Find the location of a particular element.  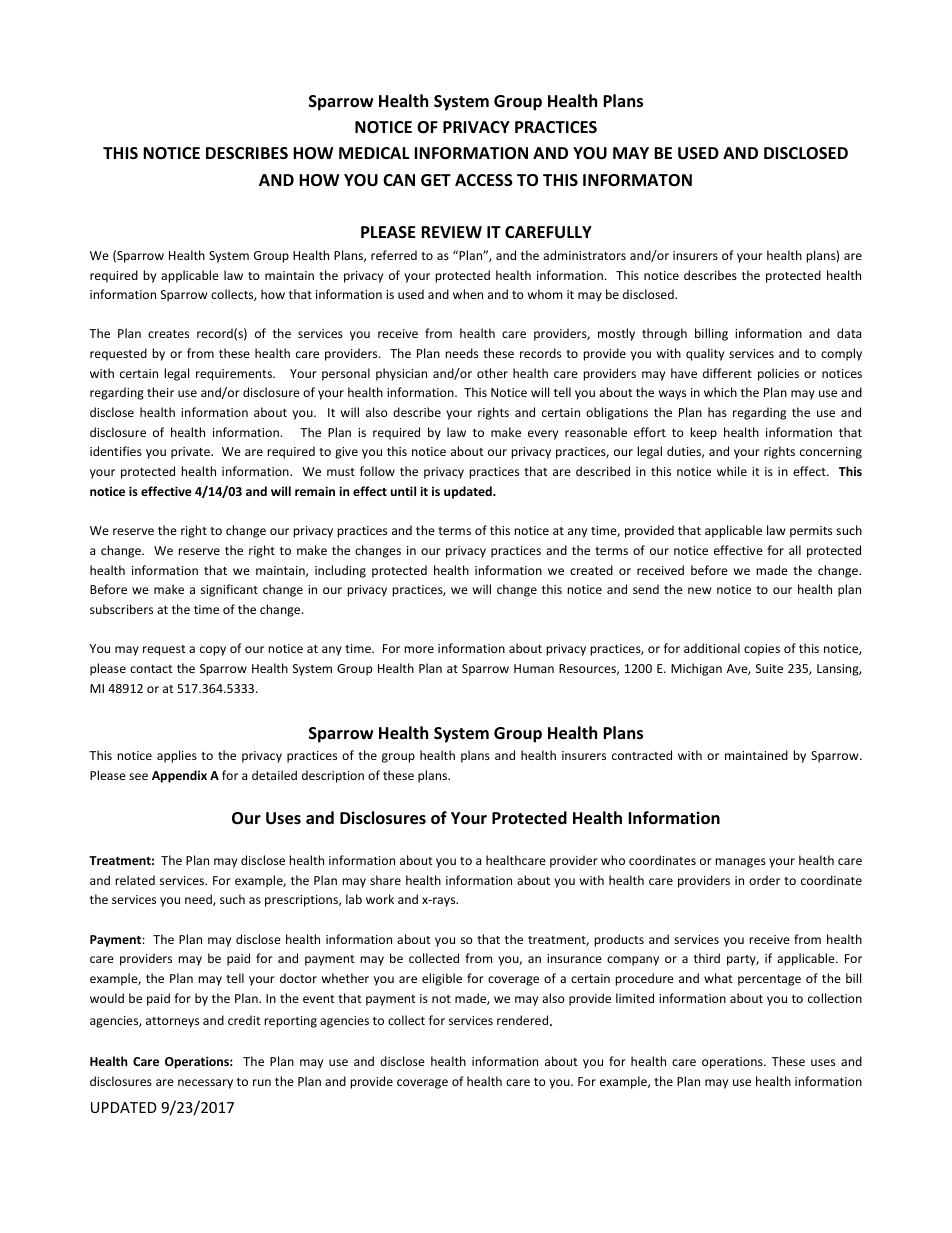

necessary is located at coordinates (205, 1084).
